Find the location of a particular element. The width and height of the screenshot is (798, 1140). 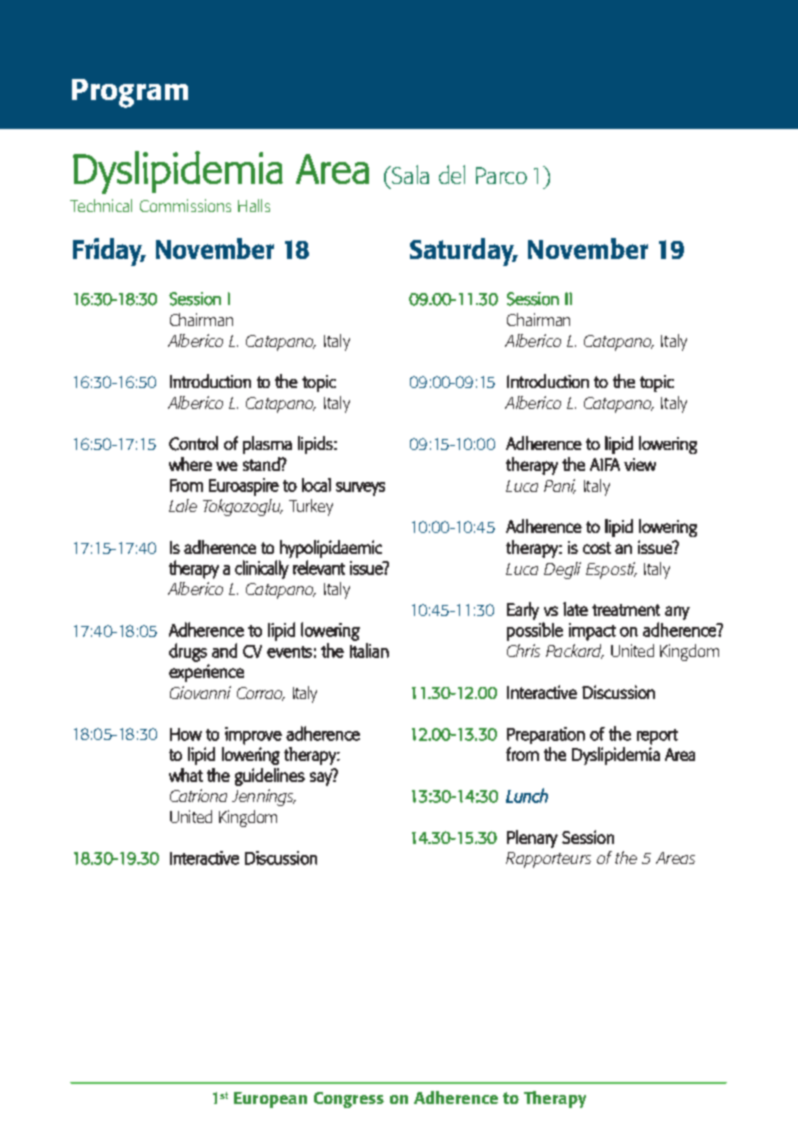

Packard is located at coordinates (575, 651).
